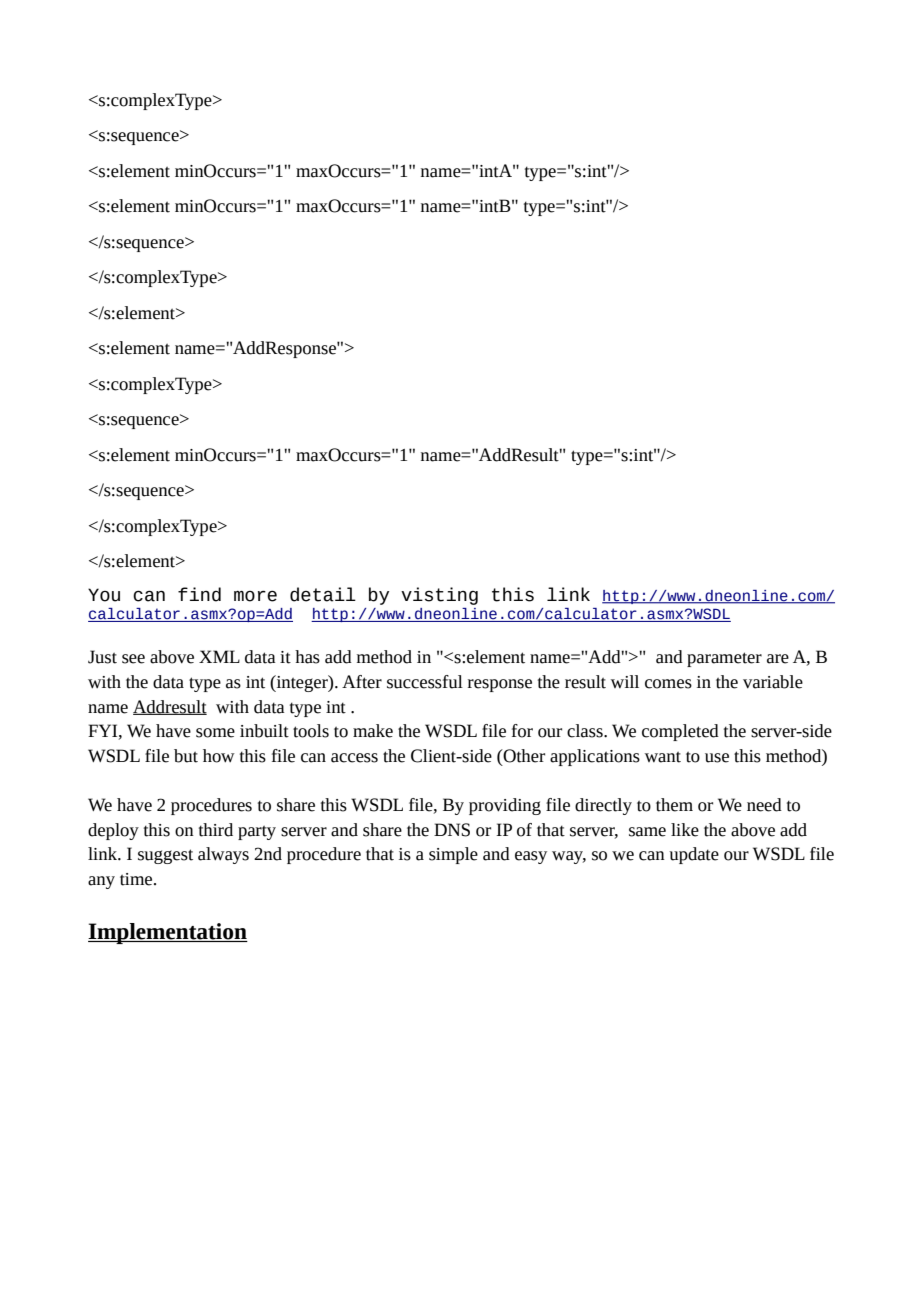  I want to click on Implementation, so click(168, 933).
